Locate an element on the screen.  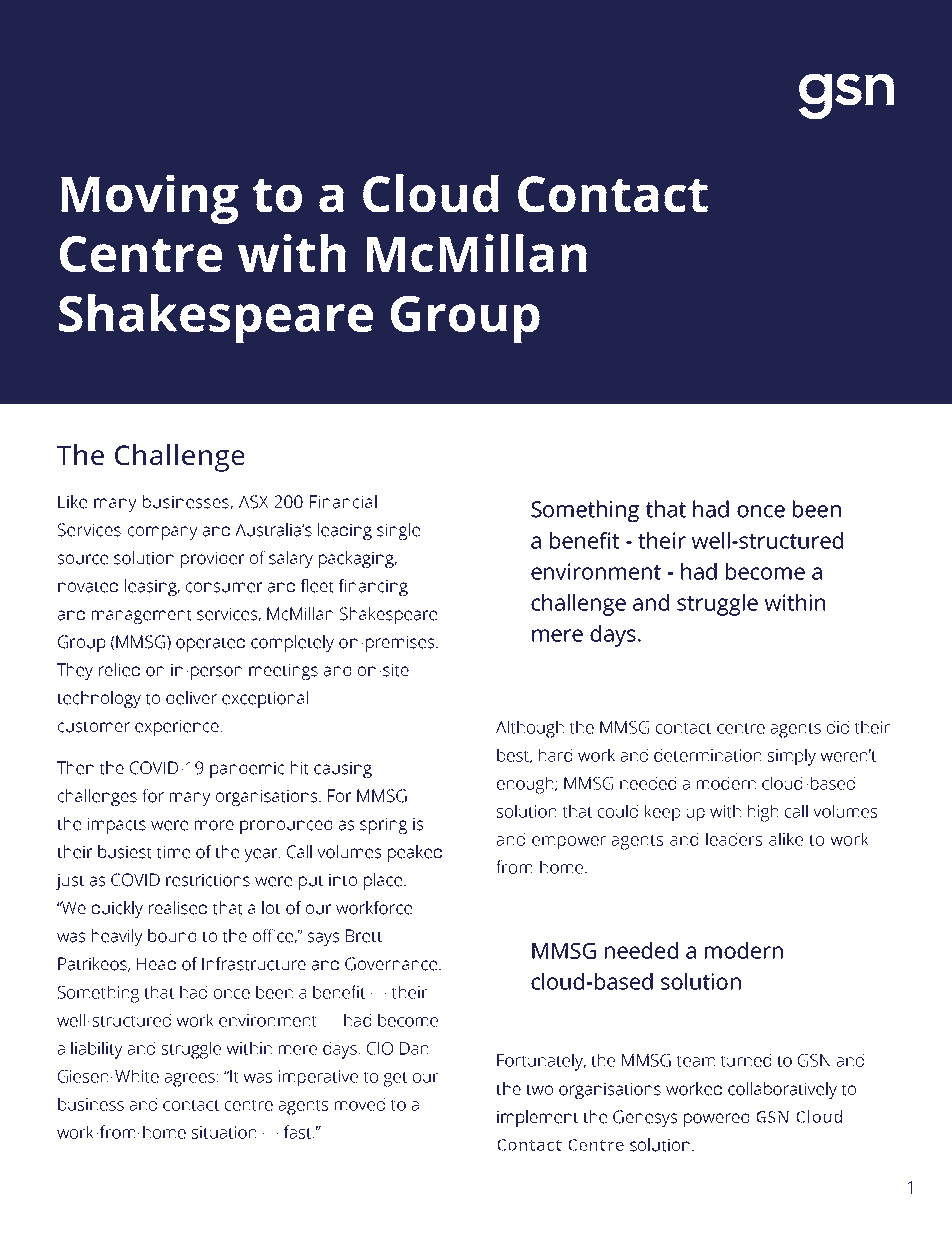
financing is located at coordinates (373, 587).
